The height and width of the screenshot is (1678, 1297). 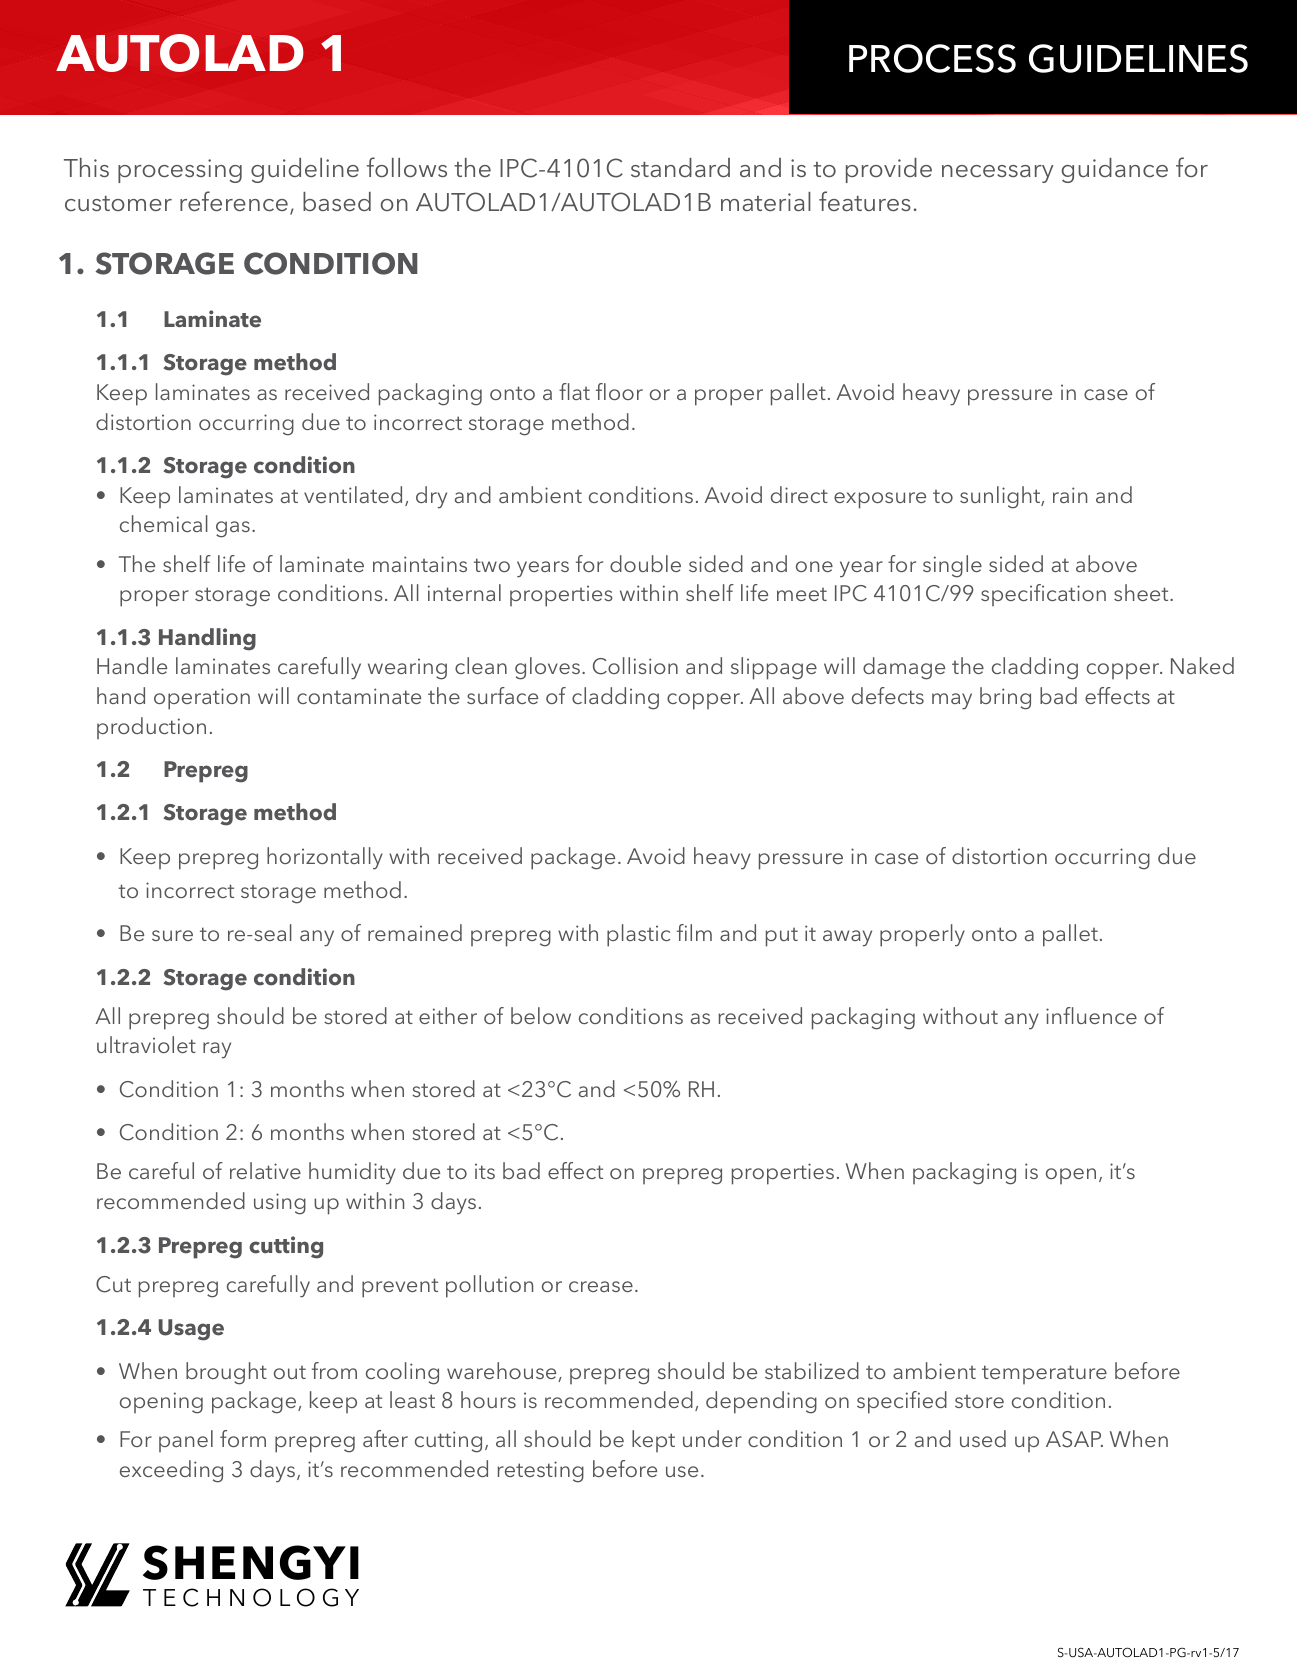 What do you see at coordinates (601, 1286) in the screenshot?
I see `crease` at bounding box center [601, 1286].
